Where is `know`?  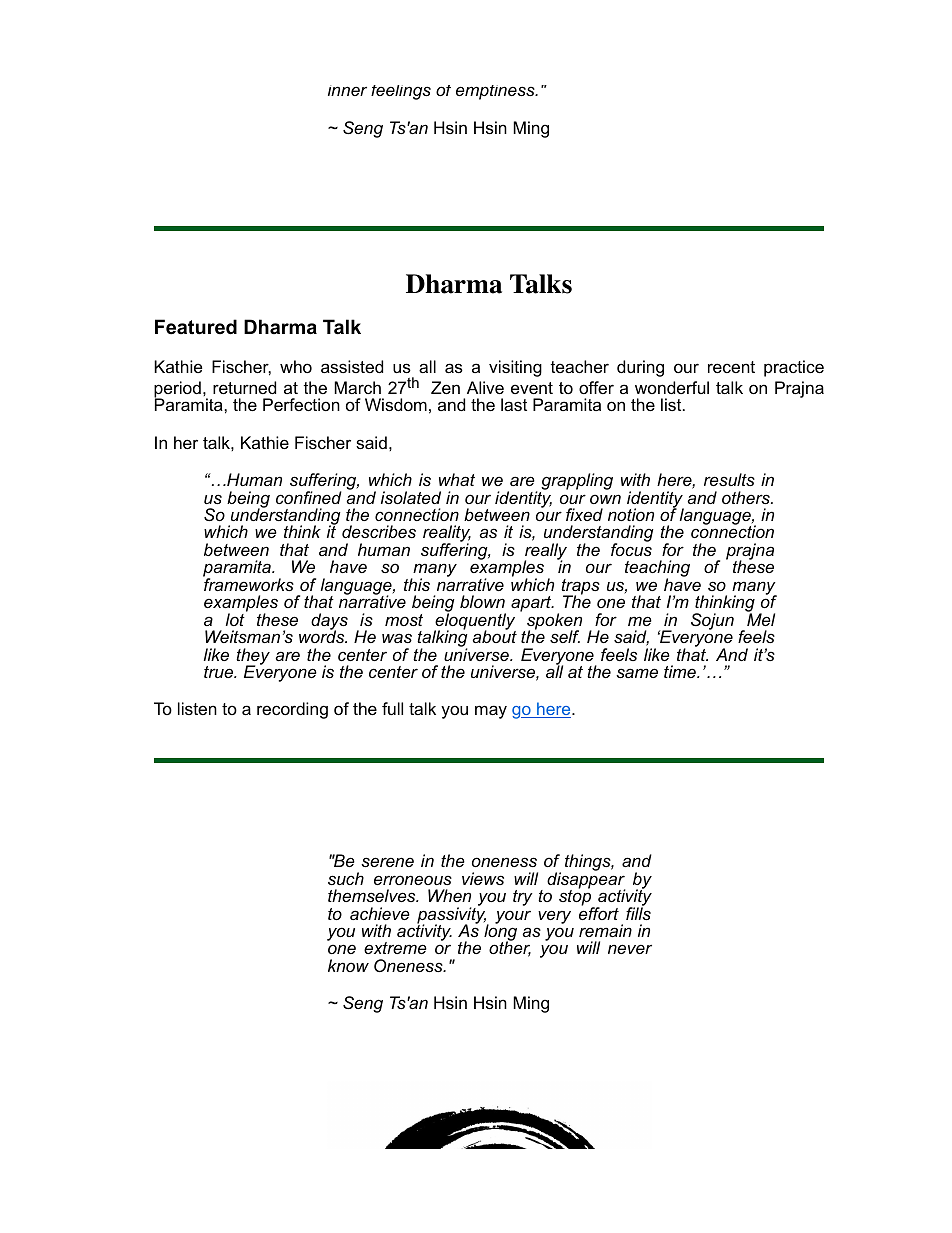 know is located at coordinates (348, 965).
